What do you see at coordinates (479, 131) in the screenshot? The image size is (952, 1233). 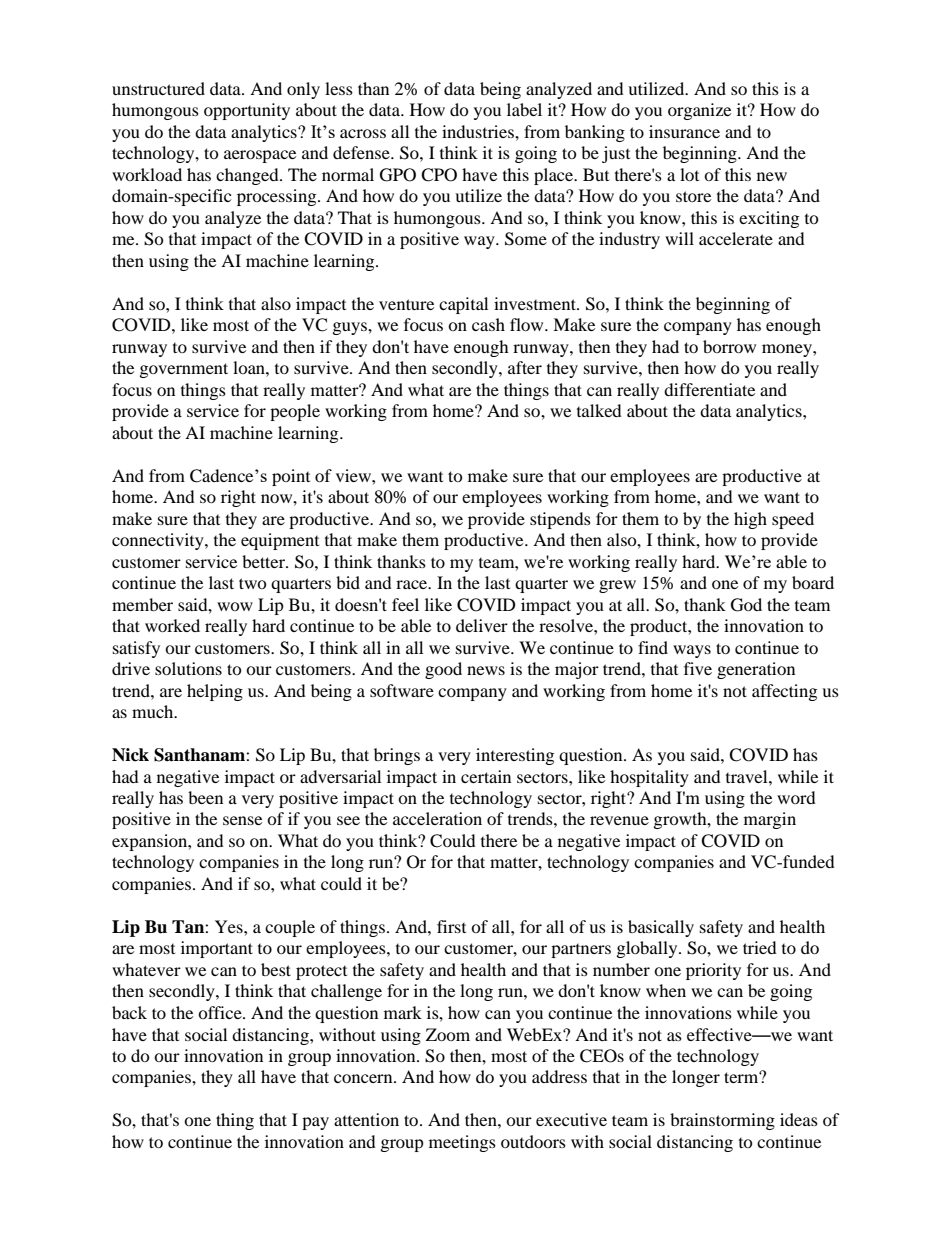 I see `industries` at bounding box center [479, 131].
